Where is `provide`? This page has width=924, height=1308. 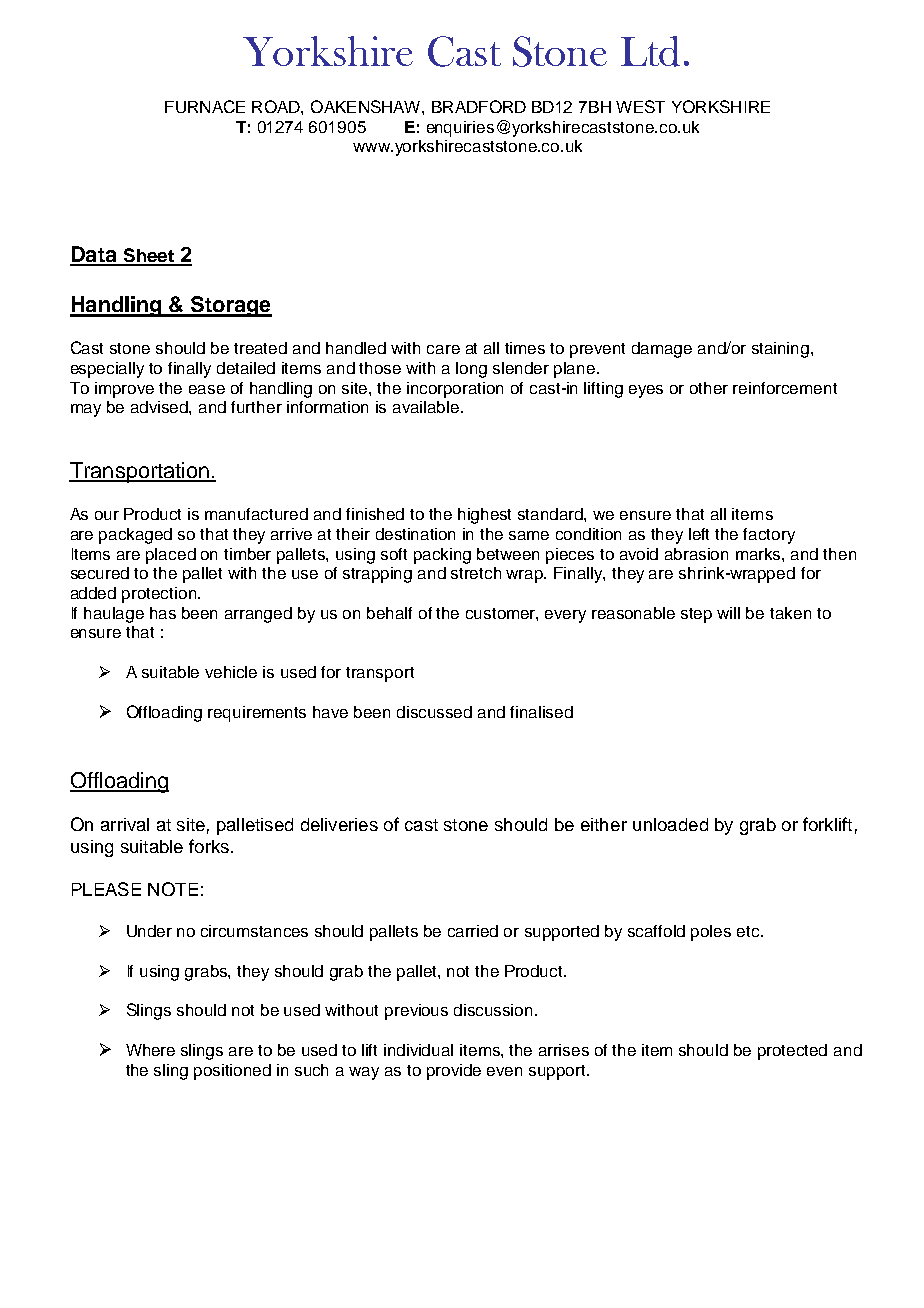 provide is located at coordinates (454, 1072).
